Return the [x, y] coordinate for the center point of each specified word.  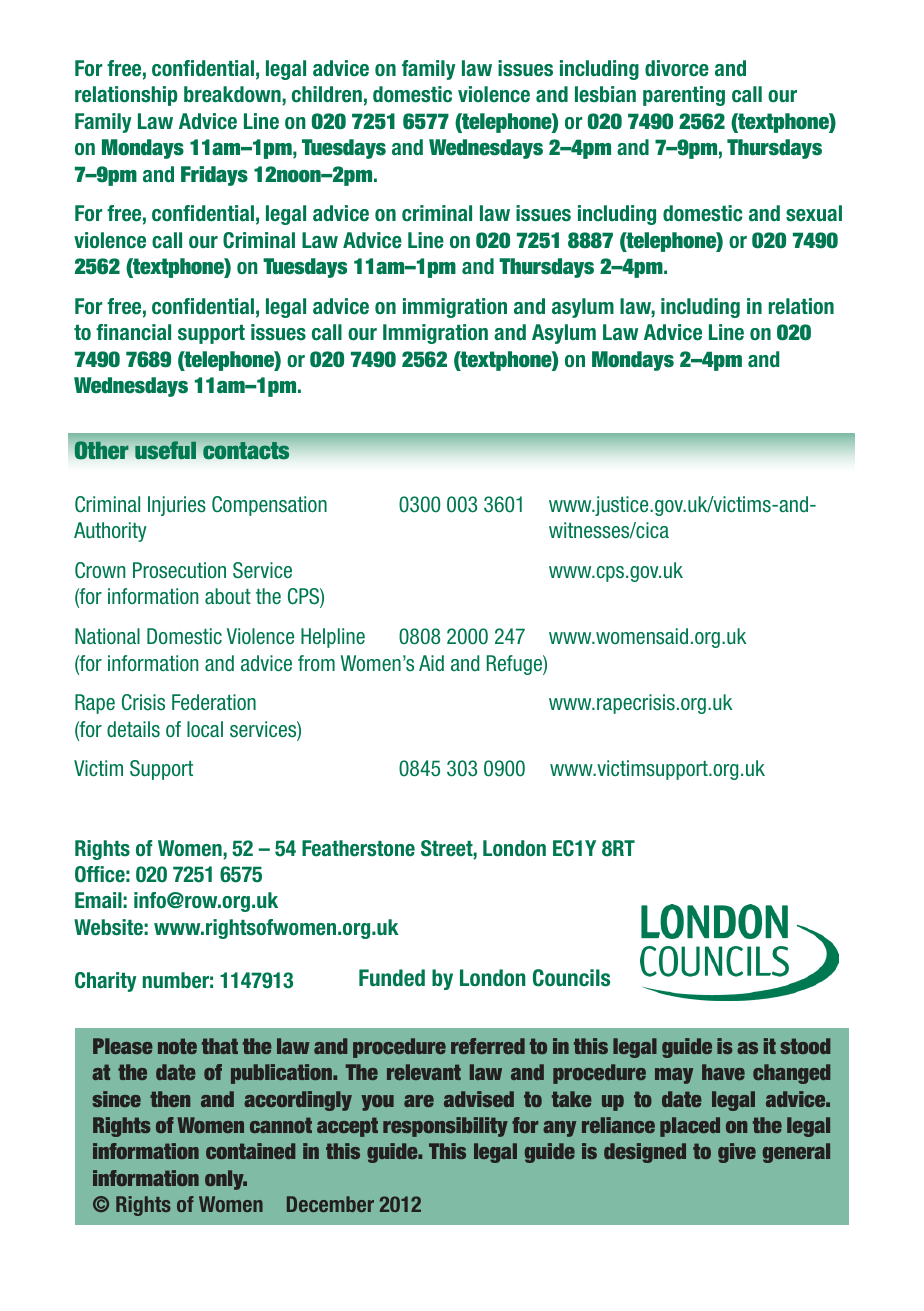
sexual [814, 213]
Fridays [214, 176]
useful [165, 450]
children [327, 94]
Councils [571, 978]
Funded [392, 978]
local [205, 729]
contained [250, 1151]
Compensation [269, 506]
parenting [684, 96]
